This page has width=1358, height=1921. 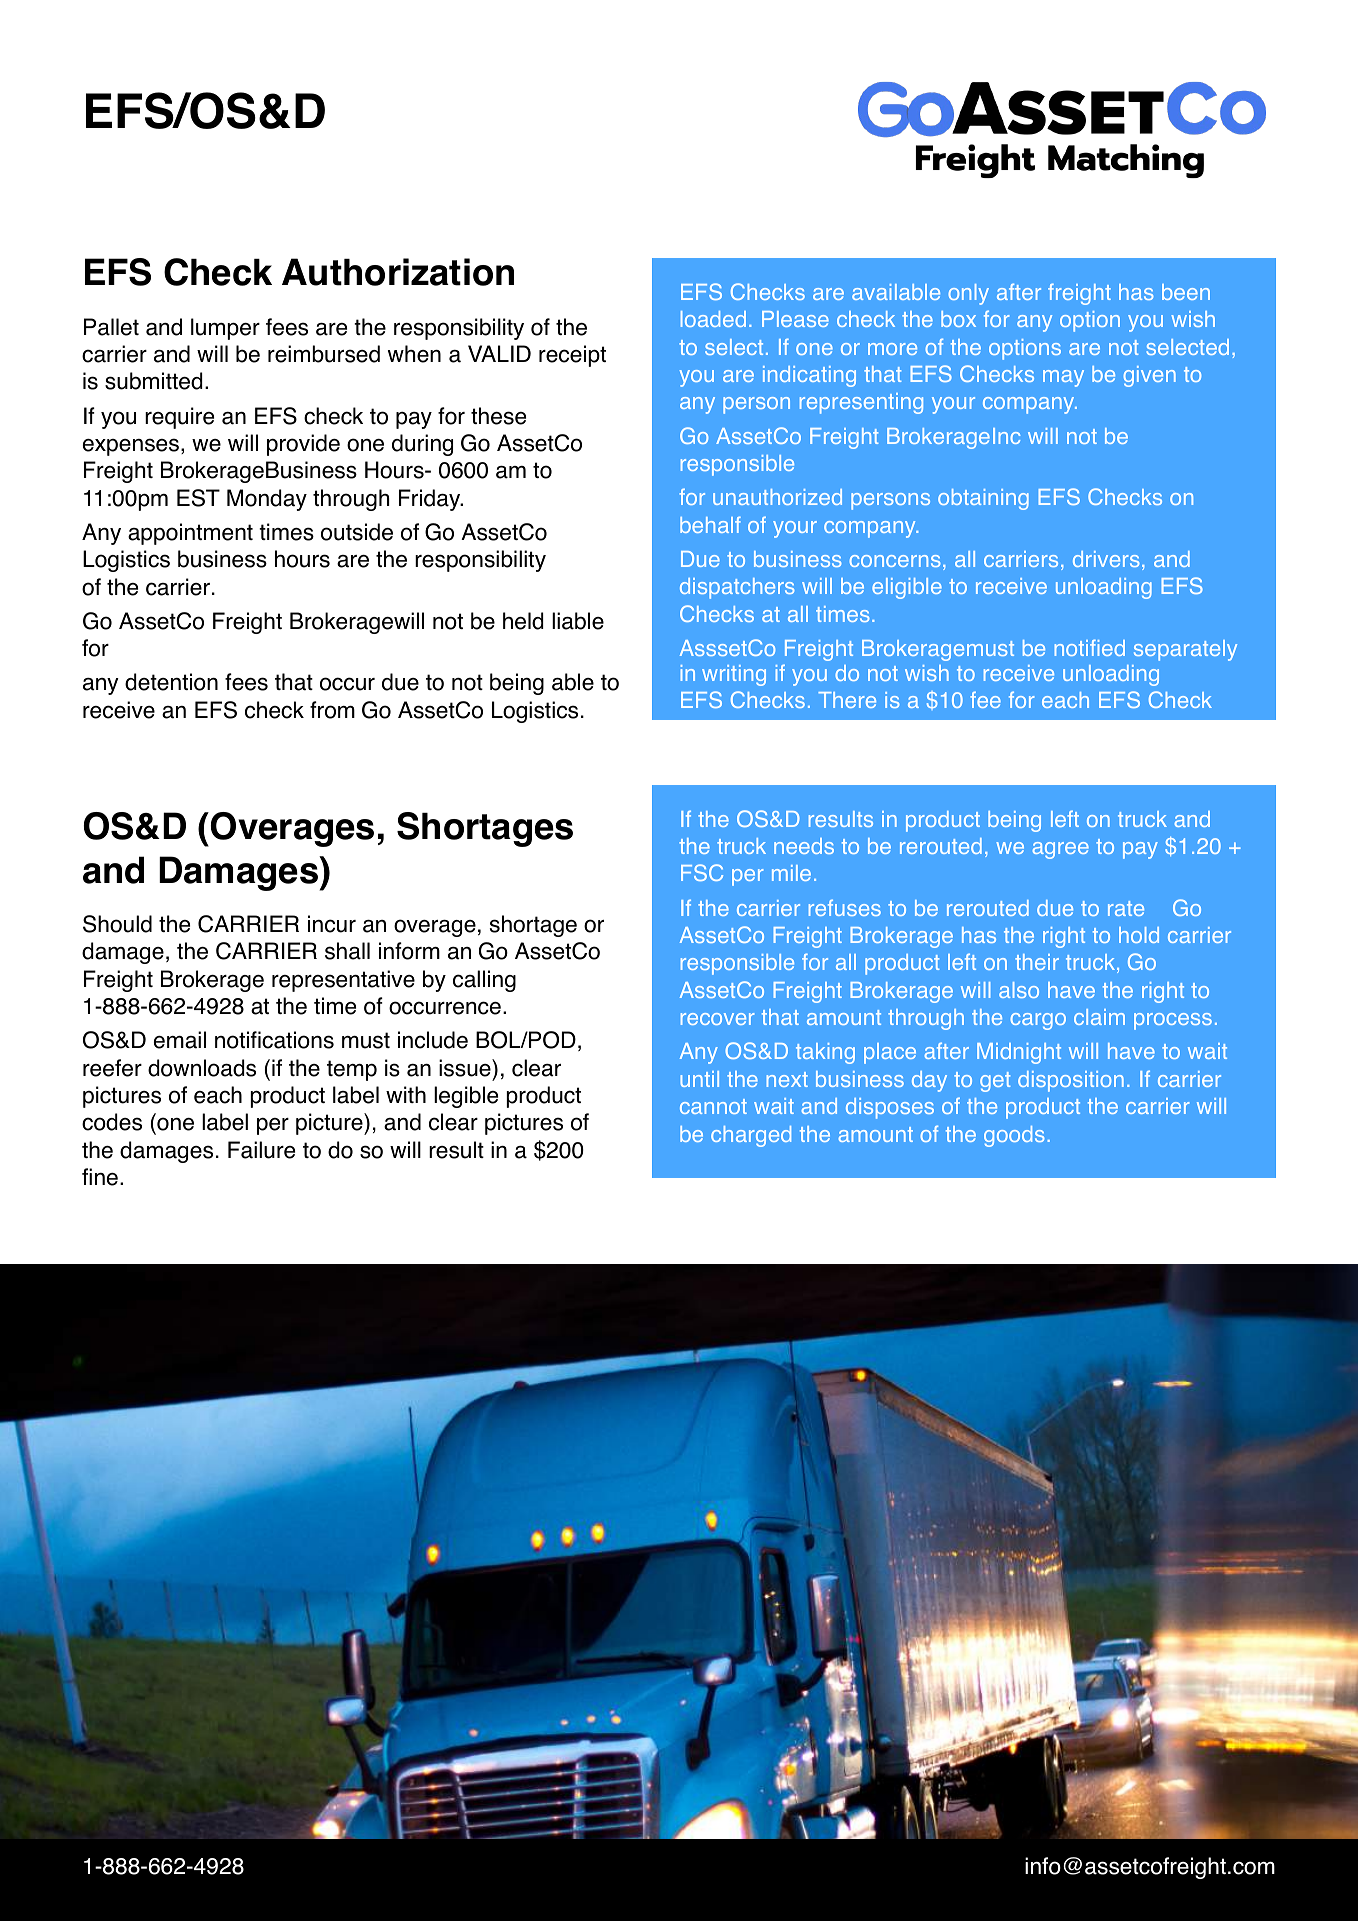 What do you see at coordinates (261, 1150) in the page?
I see `Failure` at bounding box center [261, 1150].
